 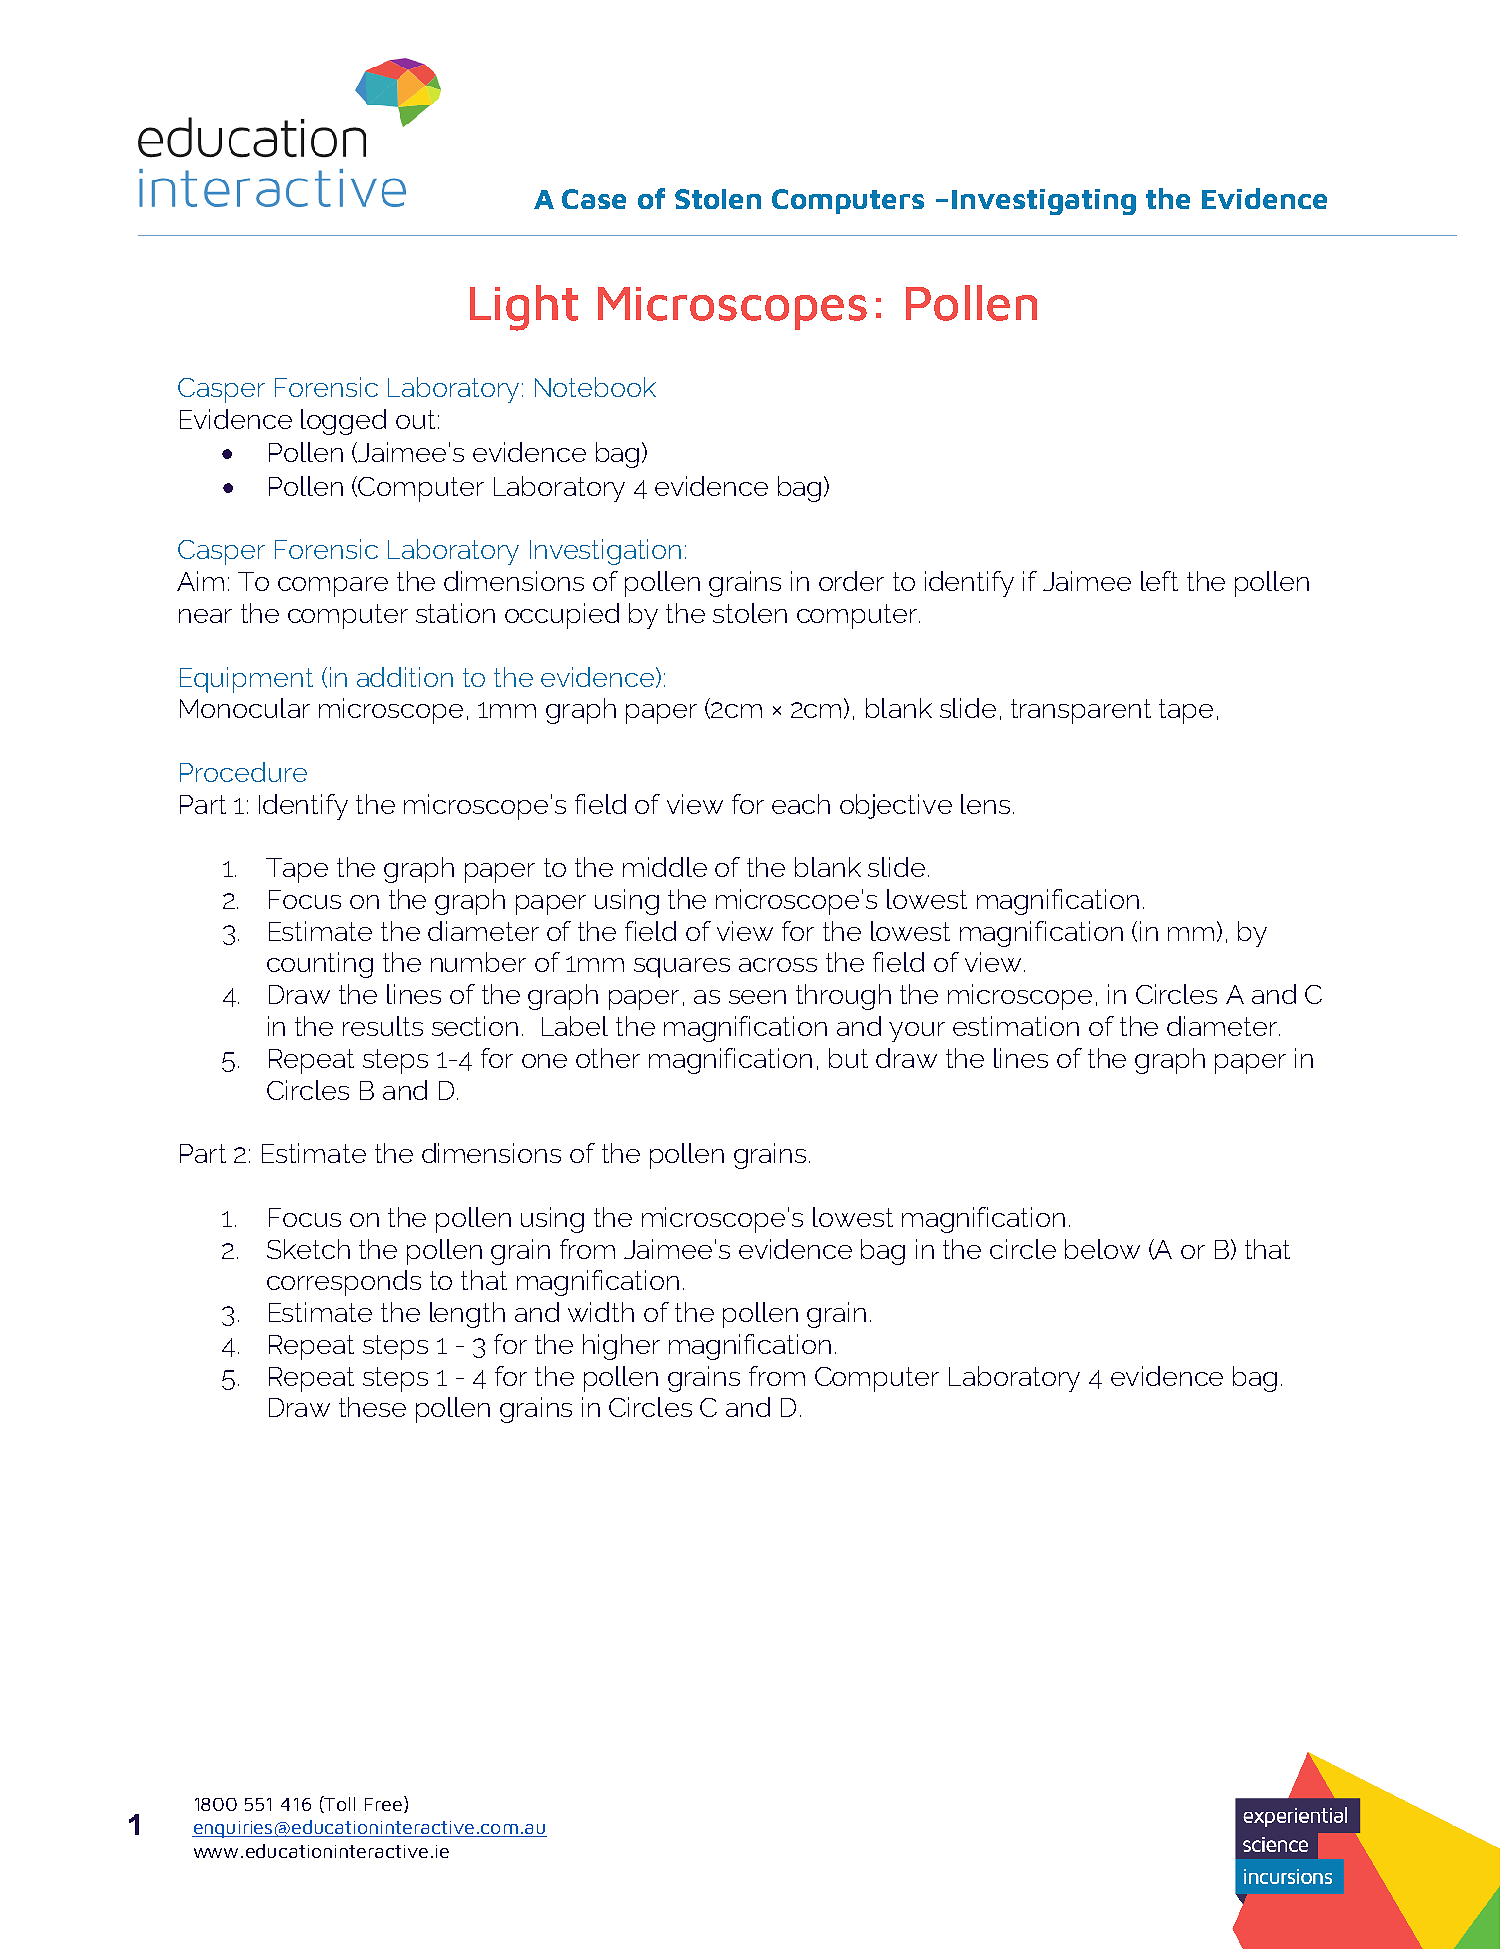 I want to click on counting, so click(x=320, y=965).
